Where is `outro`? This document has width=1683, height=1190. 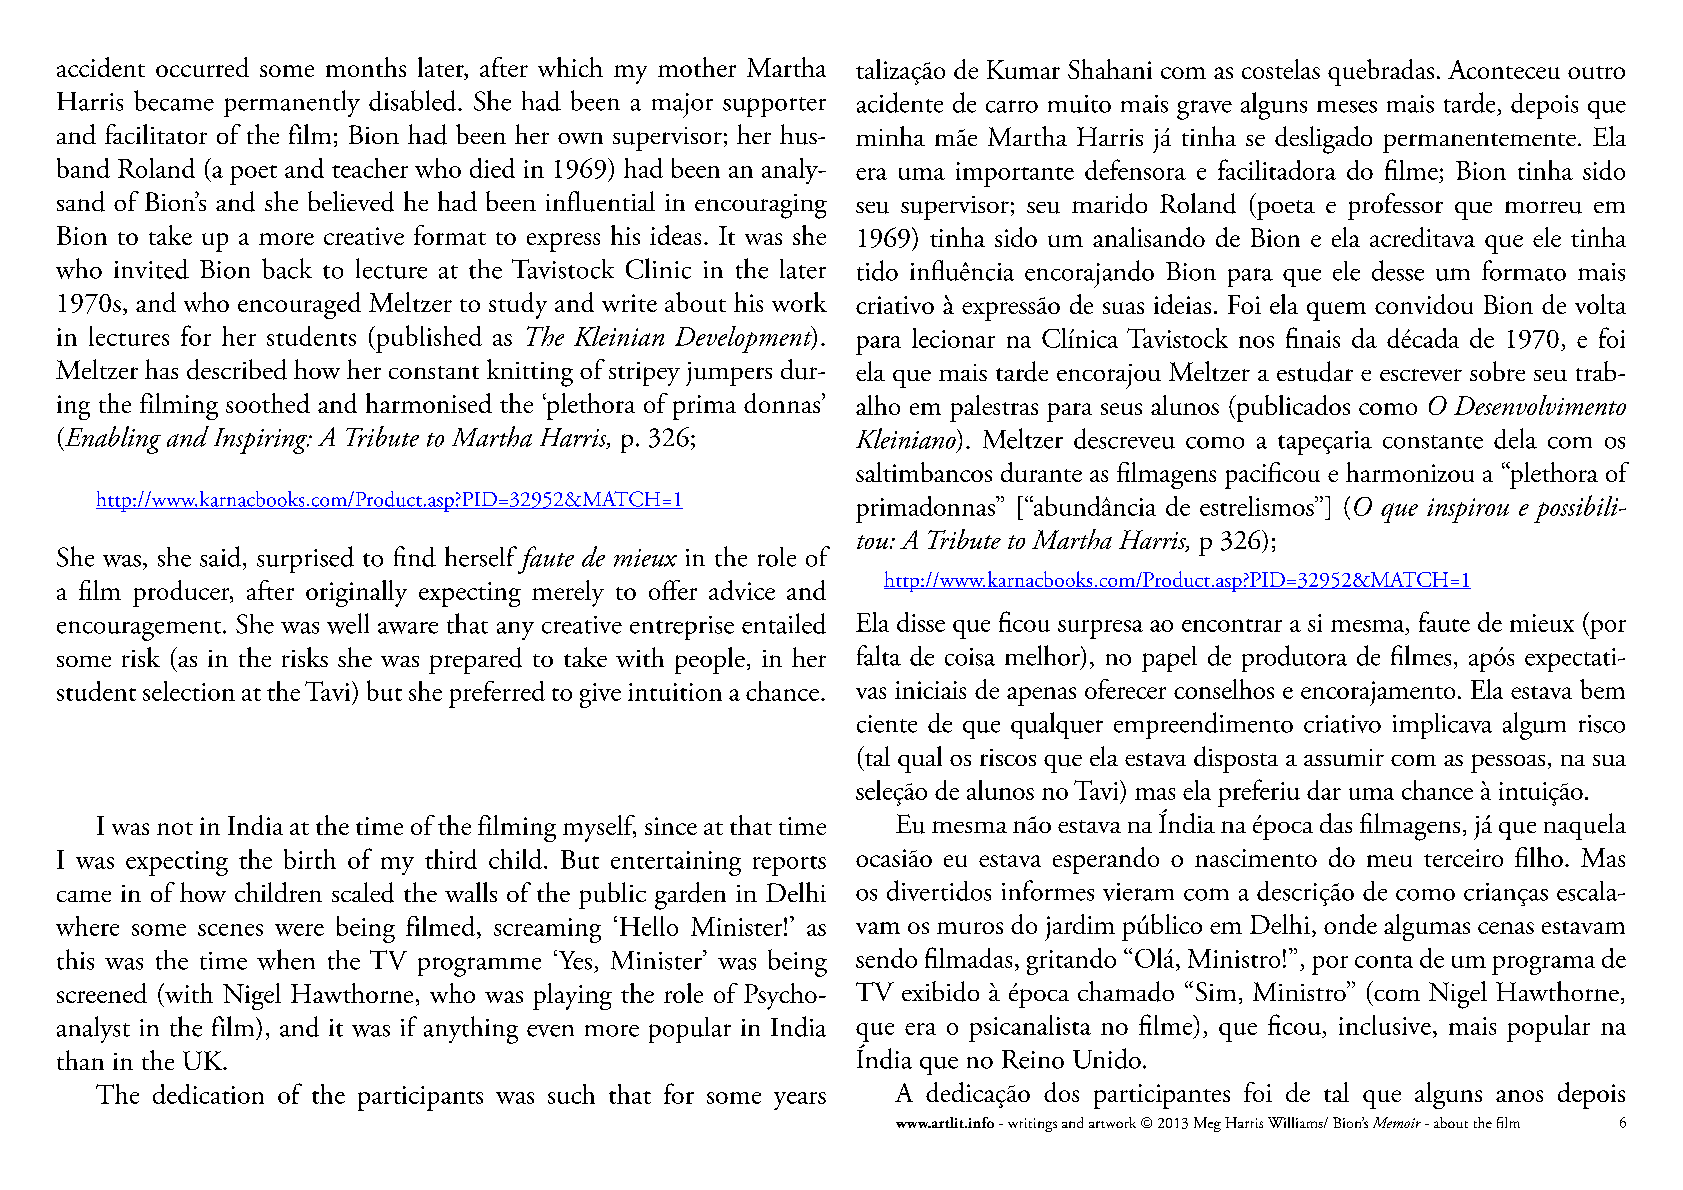 outro is located at coordinates (1596, 72).
